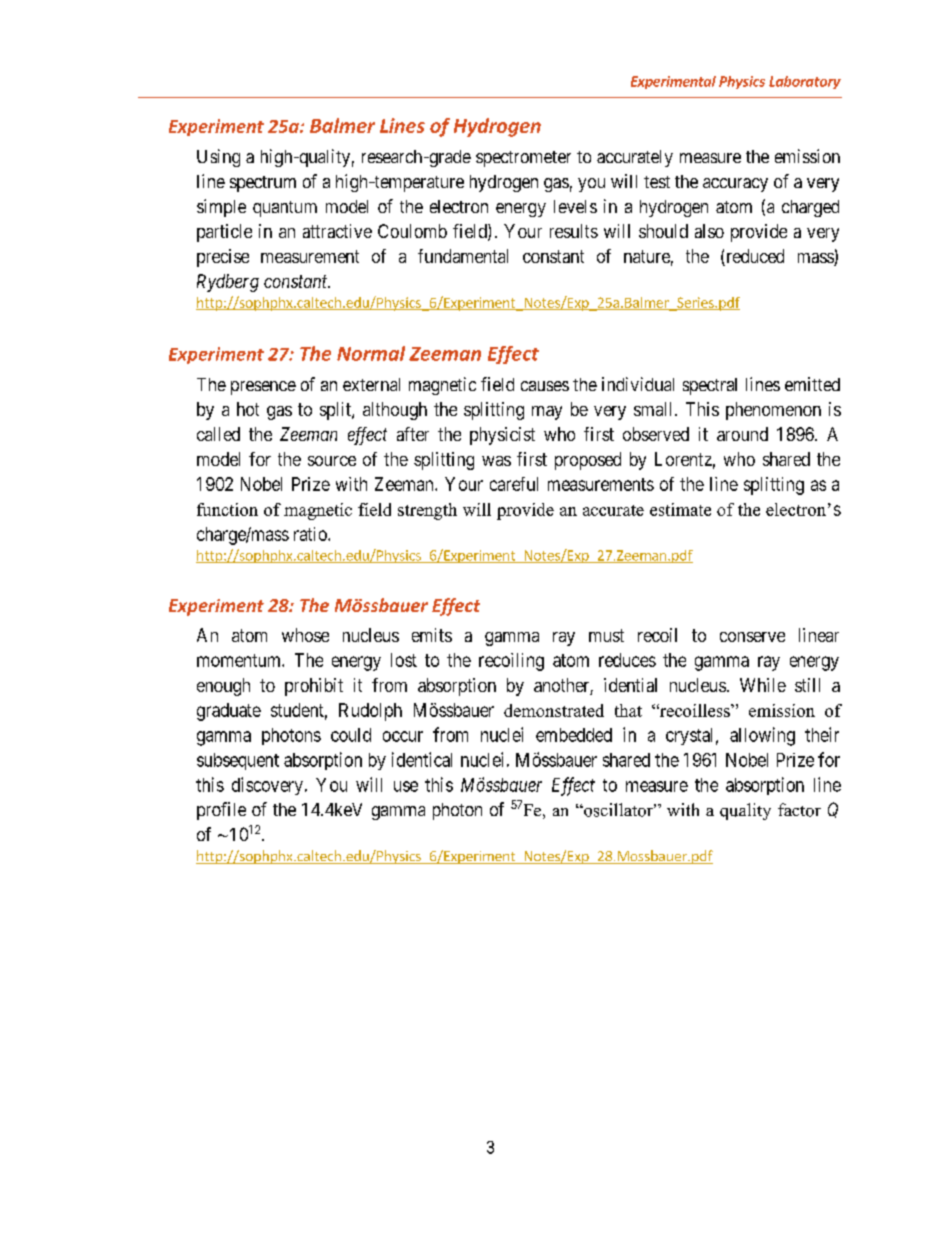  Describe the element at coordinates (754, 257) in the screenshot. I see `reduced` at that location.
